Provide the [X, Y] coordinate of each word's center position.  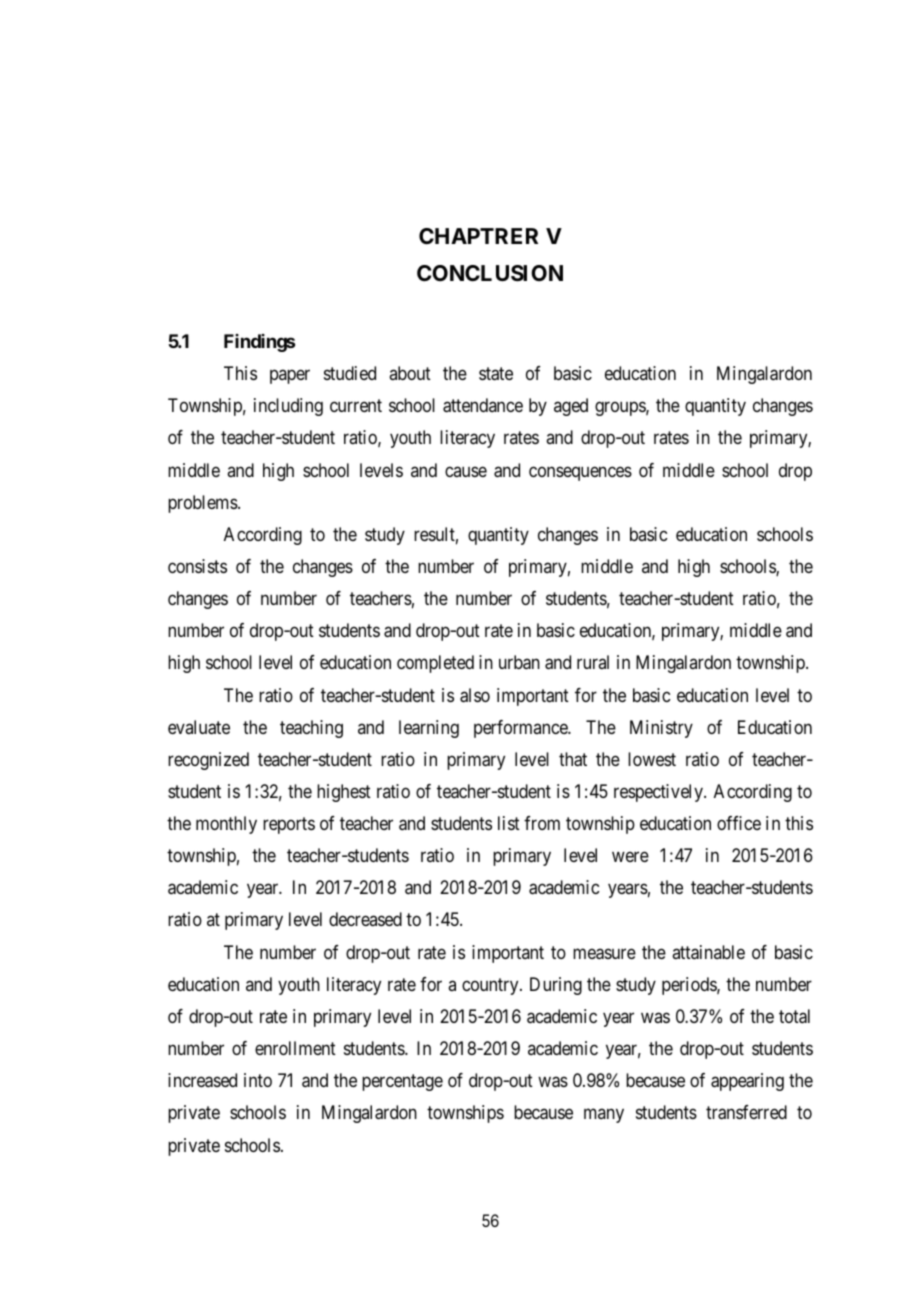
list [509, 823]
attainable [708, 952]
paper [290, 377]
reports [289, 825]
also [475, 695]
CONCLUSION [490, 273]
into [258, 1080]
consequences [580, 473]
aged [571, 407]
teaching [311, 729]
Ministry [661, 729]
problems [203, 504]
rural [593, 662]
